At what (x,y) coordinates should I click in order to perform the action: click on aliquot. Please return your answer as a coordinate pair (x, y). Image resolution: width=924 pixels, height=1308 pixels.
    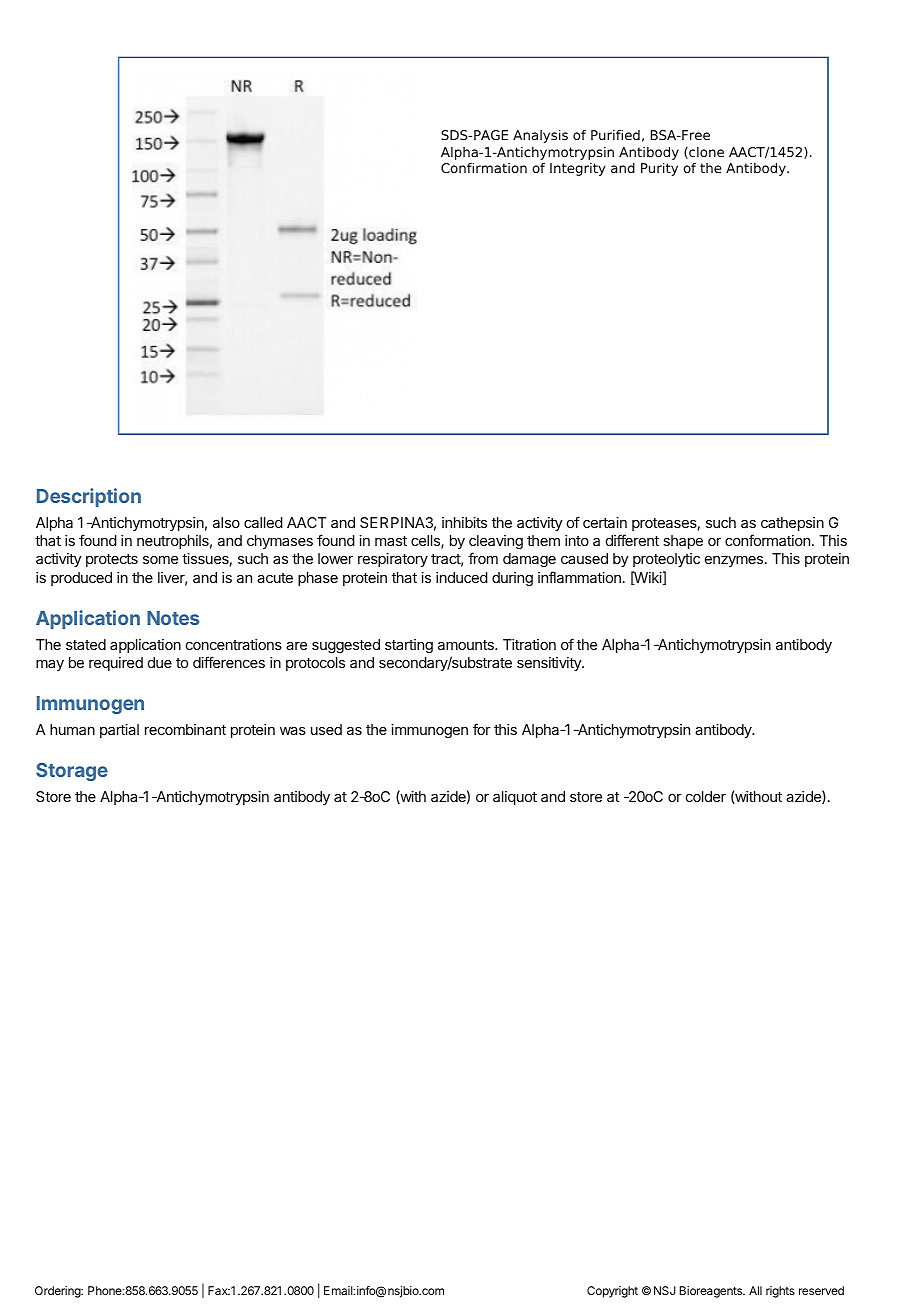
    Looking at the image, I should click on (515, 798).
